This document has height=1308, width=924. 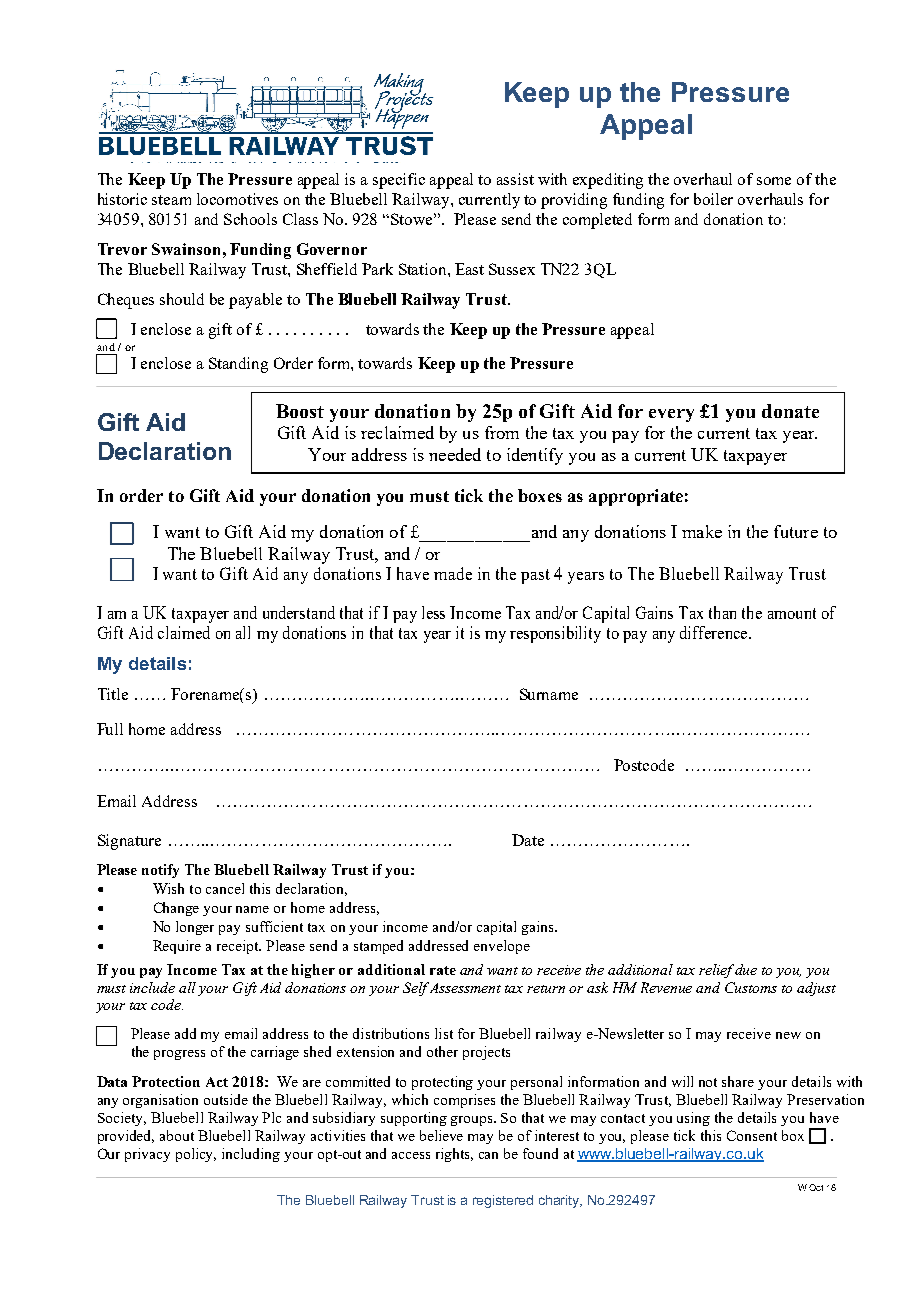 I want to click on steam, so click(x=171, y=200).
